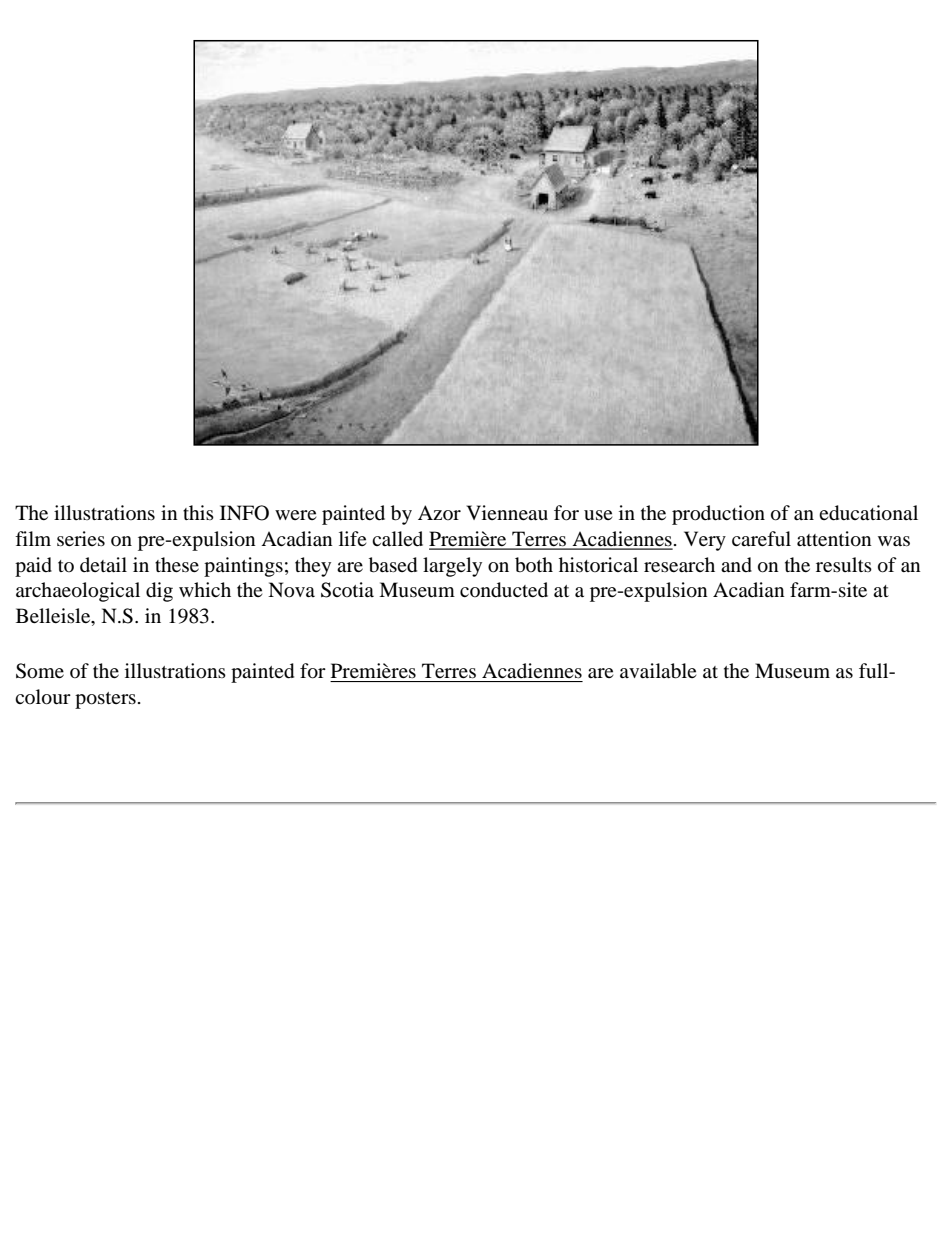  What do you see at coordinates (295, 515) in the screenshot?
I see `were` at bounding box center [295, 515].
